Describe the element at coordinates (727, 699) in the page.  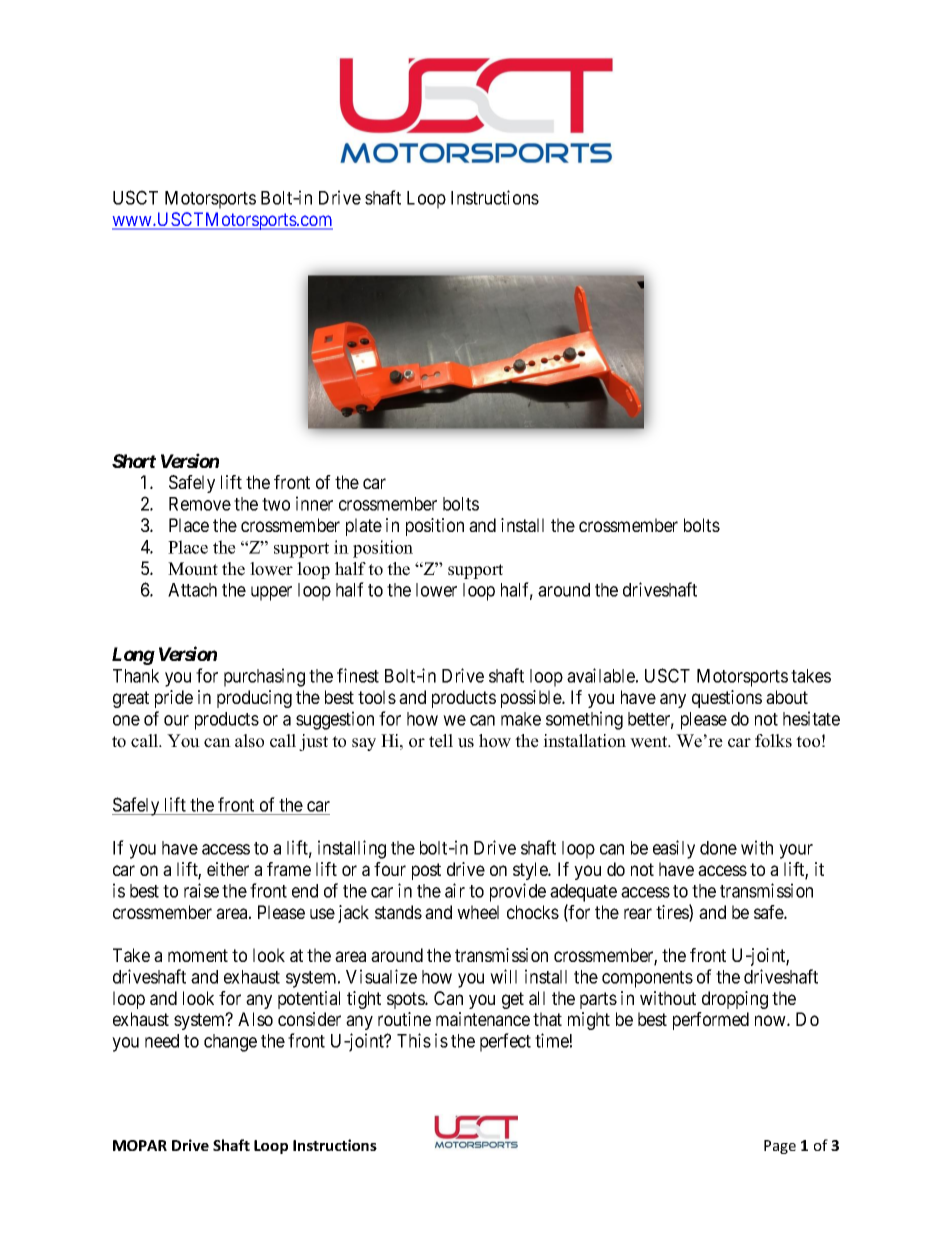
I see `questions` at that location.
